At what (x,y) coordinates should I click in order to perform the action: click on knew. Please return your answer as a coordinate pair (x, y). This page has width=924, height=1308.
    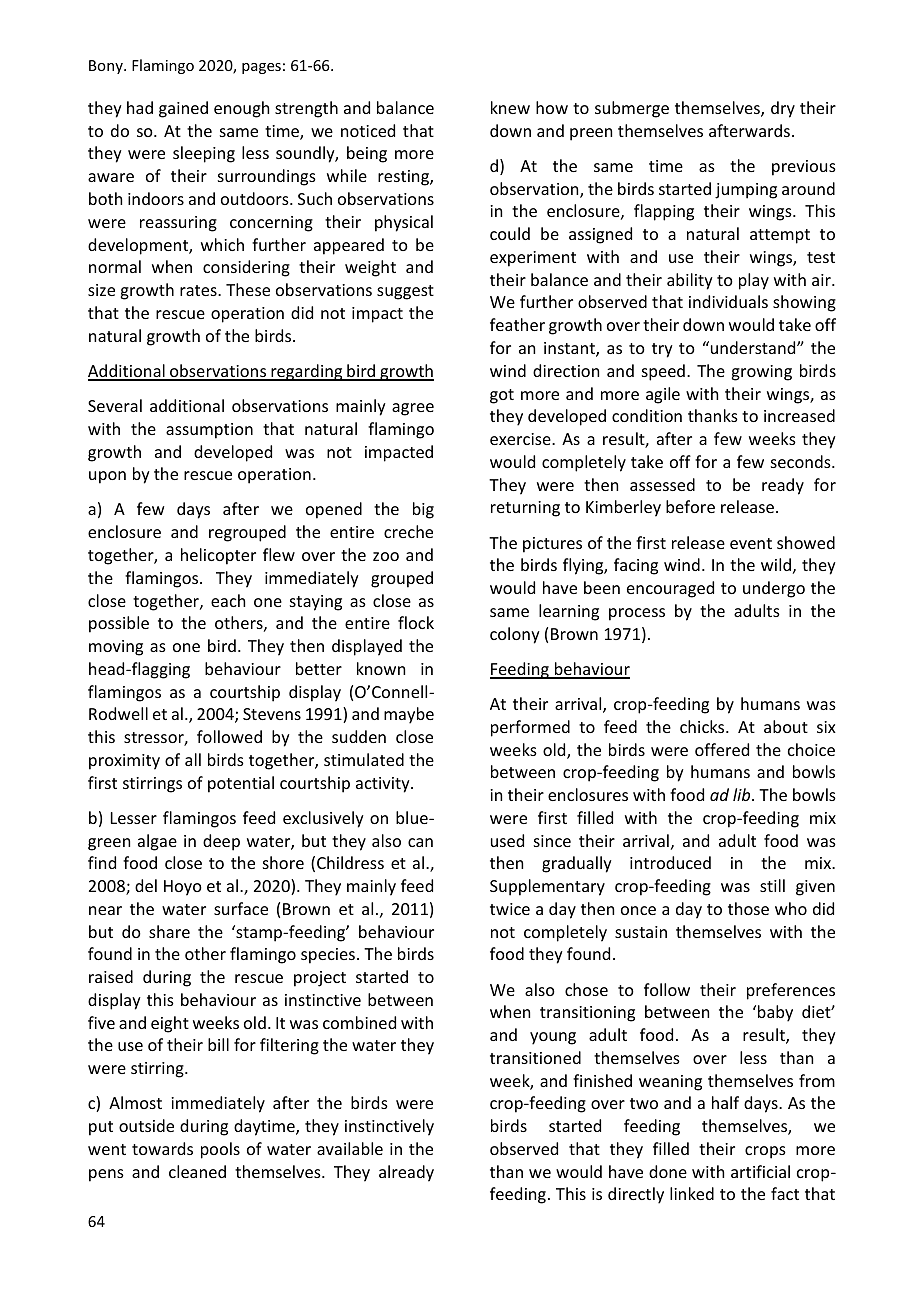
    Looking at the image, I should click on (510, 107).
